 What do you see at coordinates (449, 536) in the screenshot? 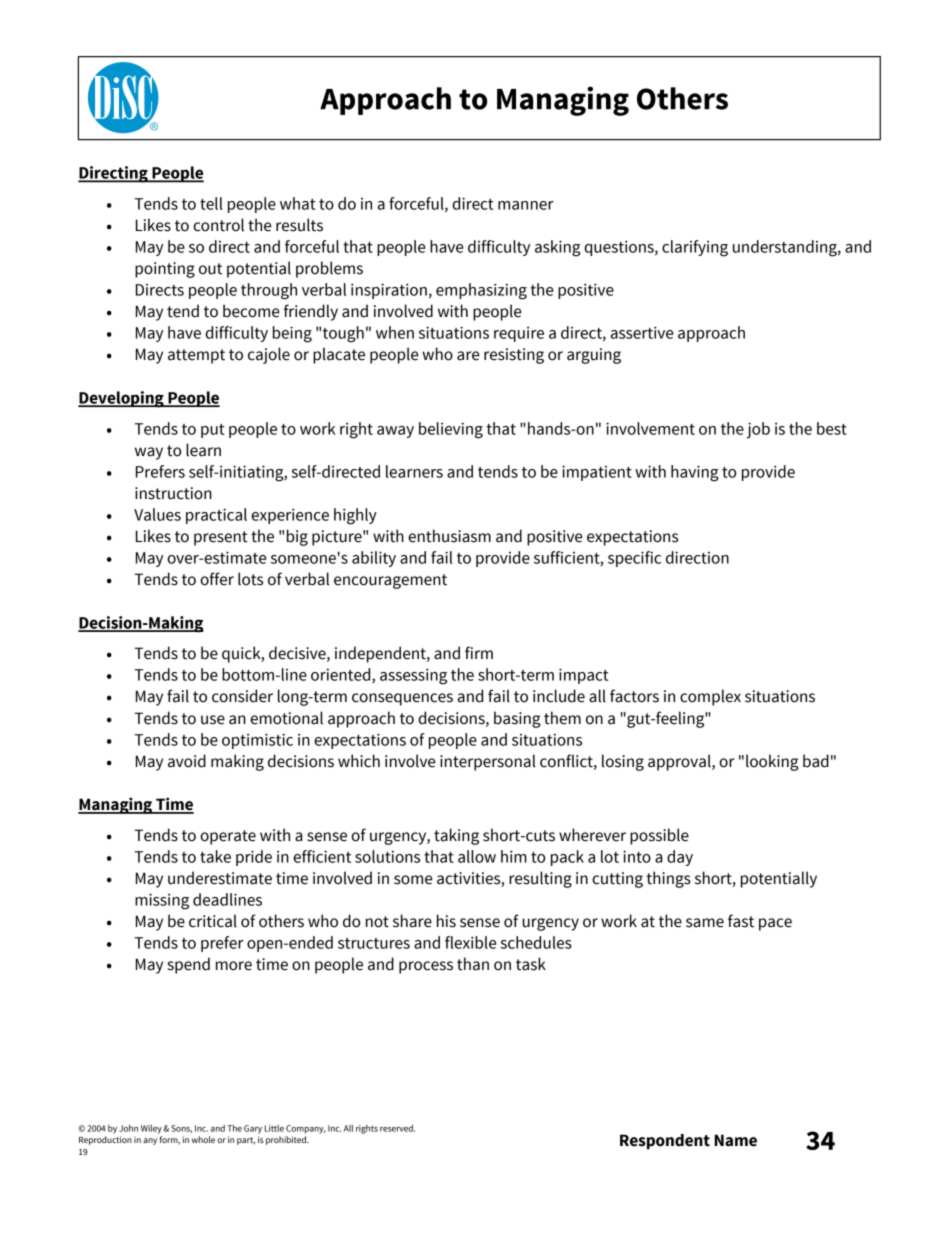
I see `enthusiasm` at bounding box center [449, 536].
